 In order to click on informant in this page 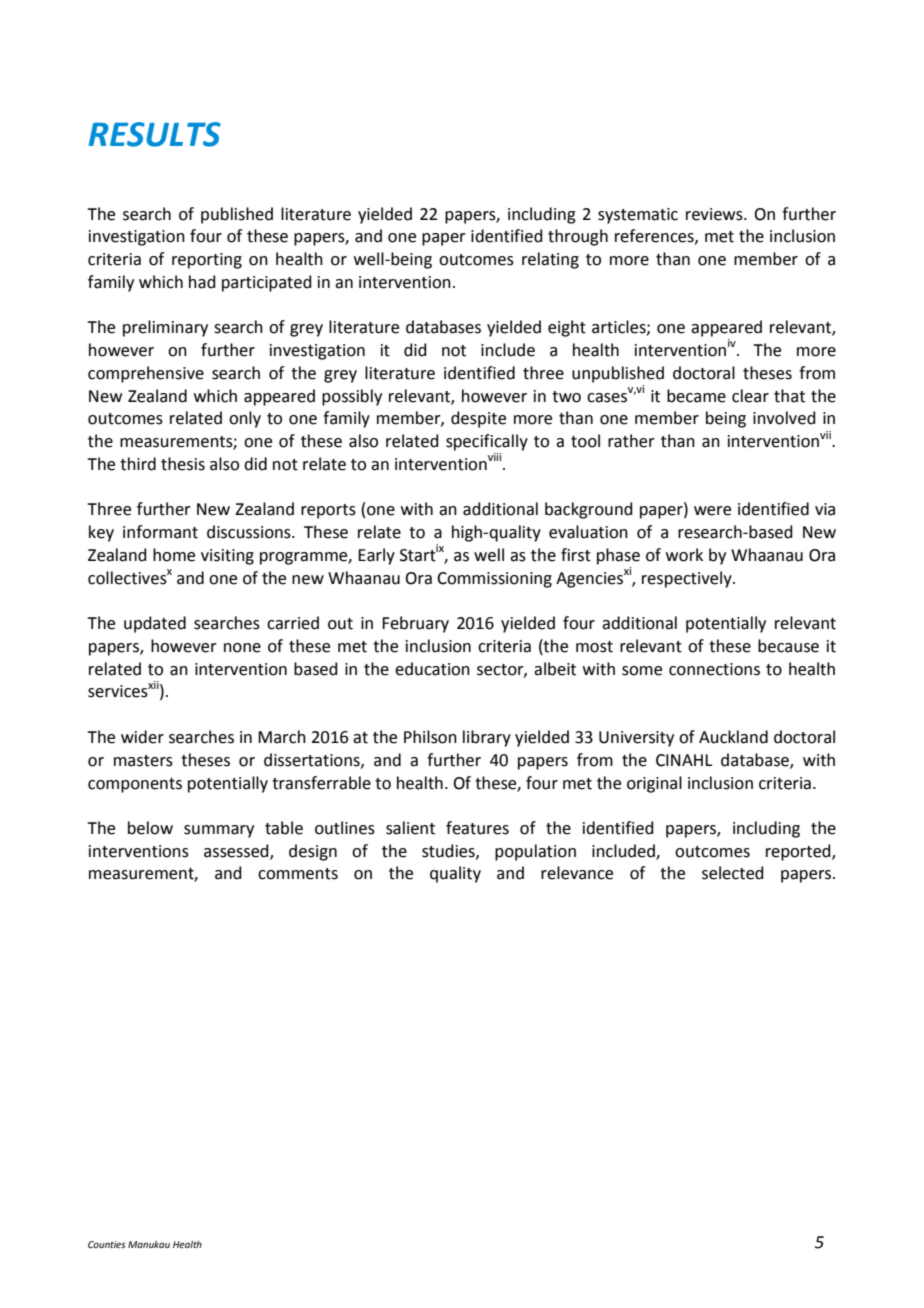, I will do `click(160, 532)`.
